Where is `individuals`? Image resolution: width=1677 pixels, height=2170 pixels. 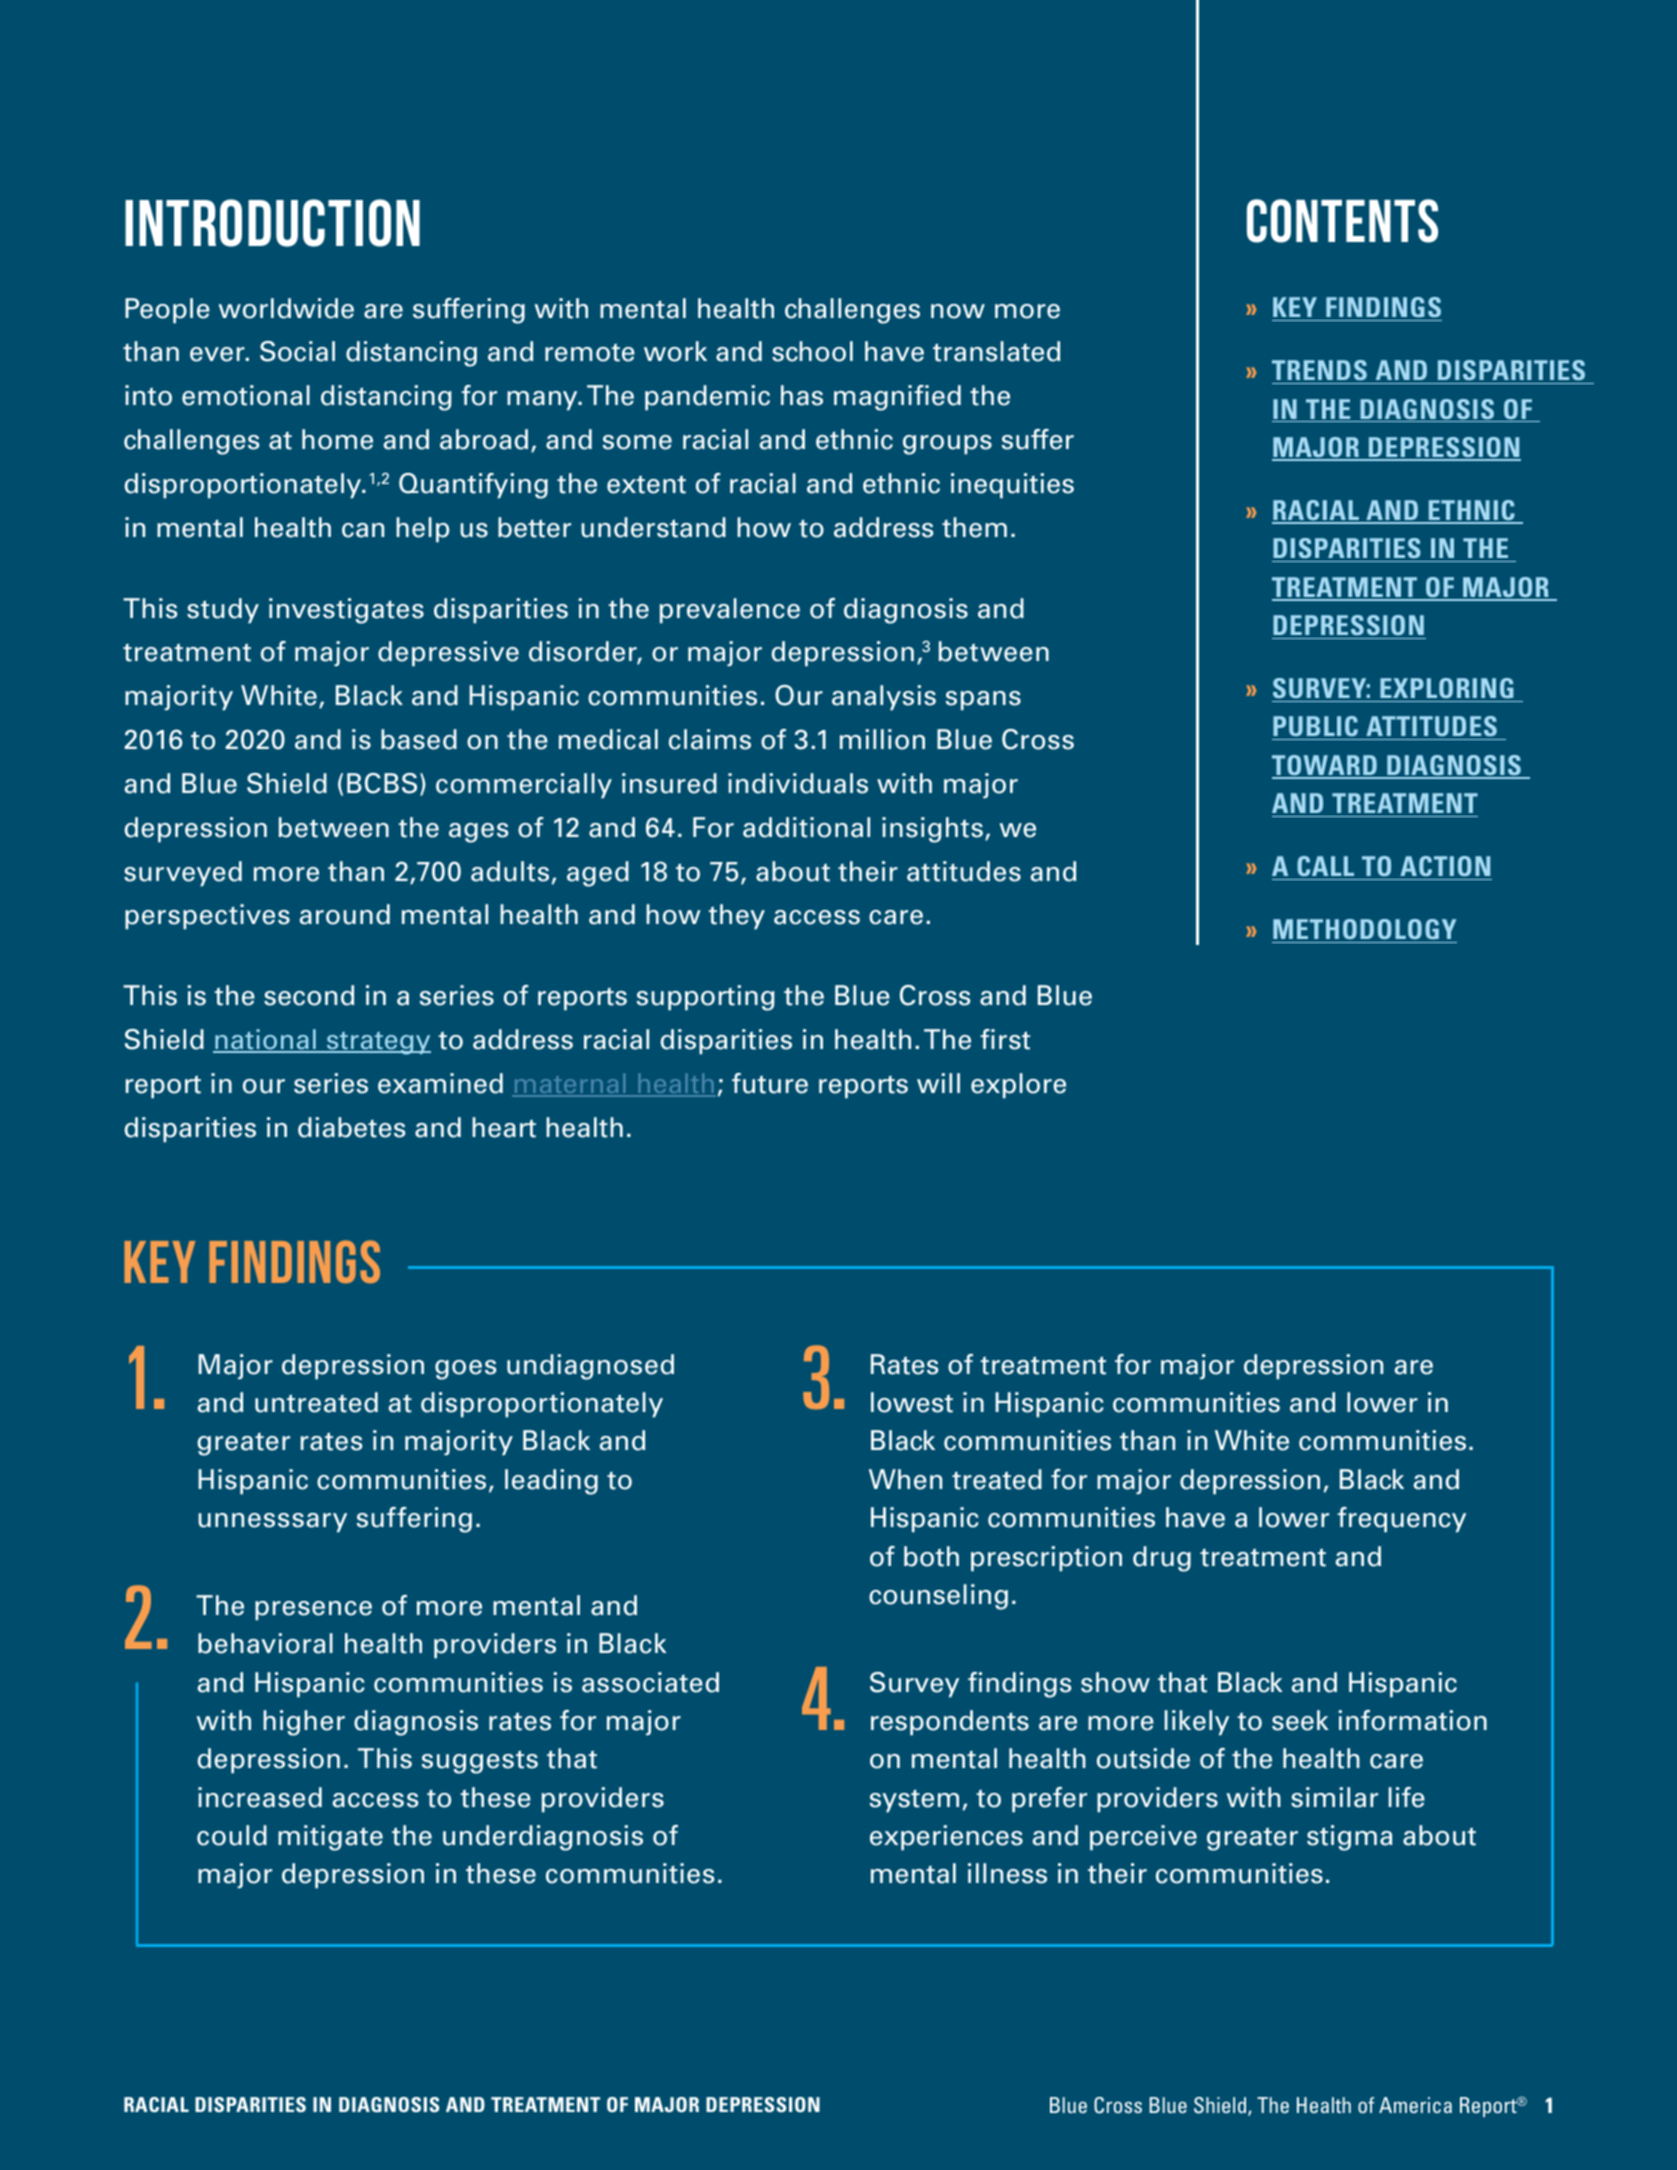
individuals is located at coordinates (798, 783).
